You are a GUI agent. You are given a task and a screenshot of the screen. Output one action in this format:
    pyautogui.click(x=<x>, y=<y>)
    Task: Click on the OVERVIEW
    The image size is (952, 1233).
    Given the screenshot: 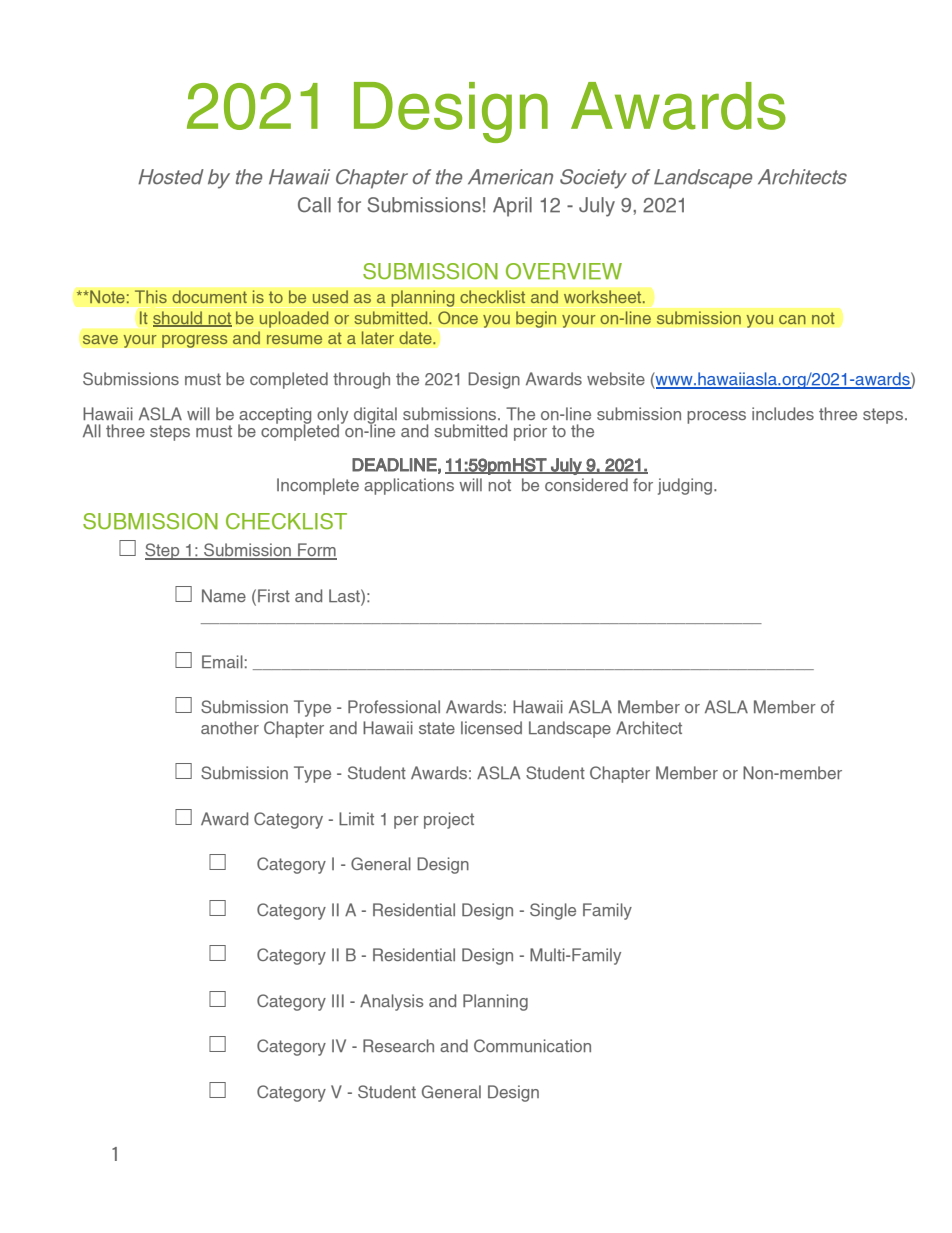 What is the action you would take?
    pyautogui.click(x=564, y=271)
